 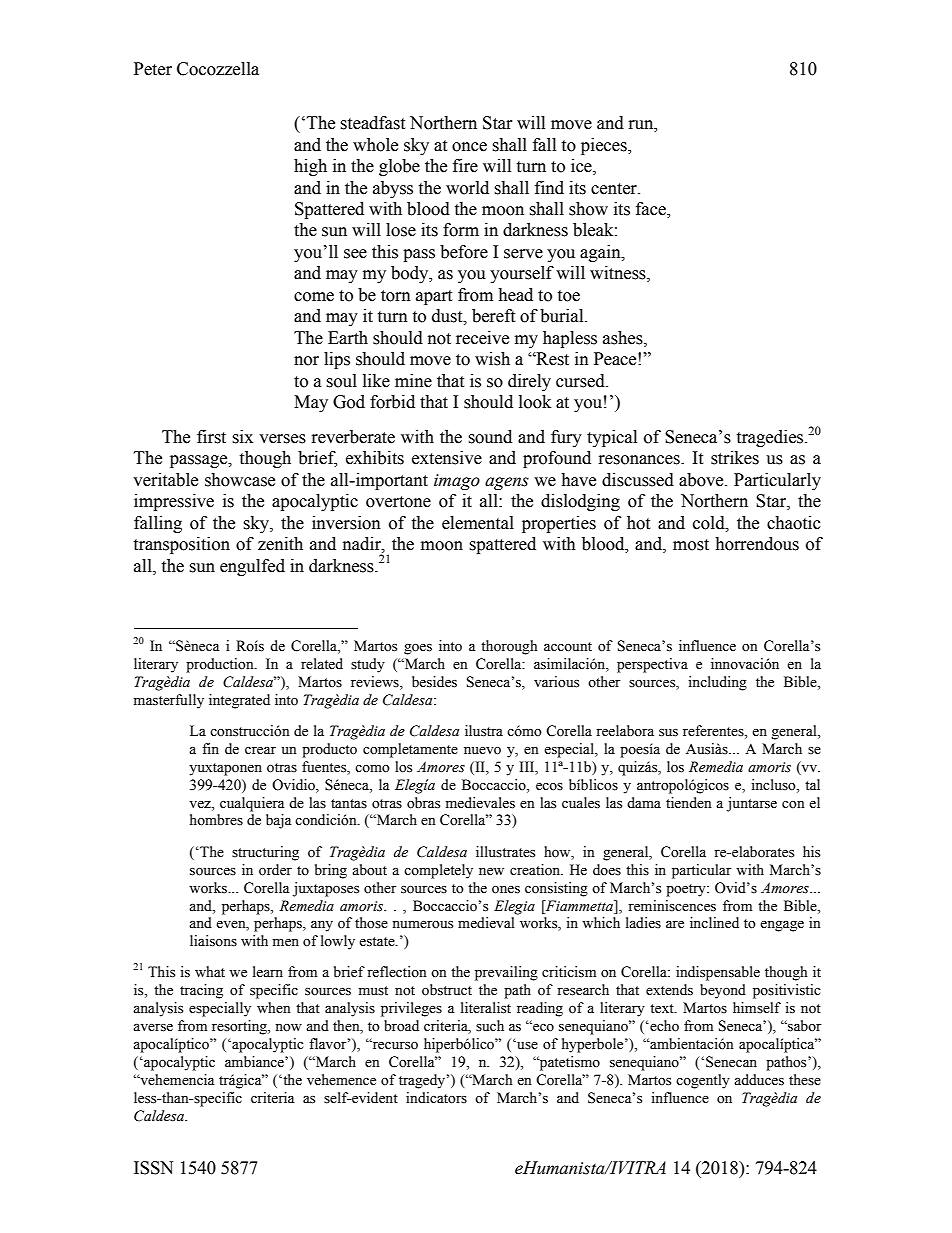 I want to click on pieces, so click(x=605, y=146).
